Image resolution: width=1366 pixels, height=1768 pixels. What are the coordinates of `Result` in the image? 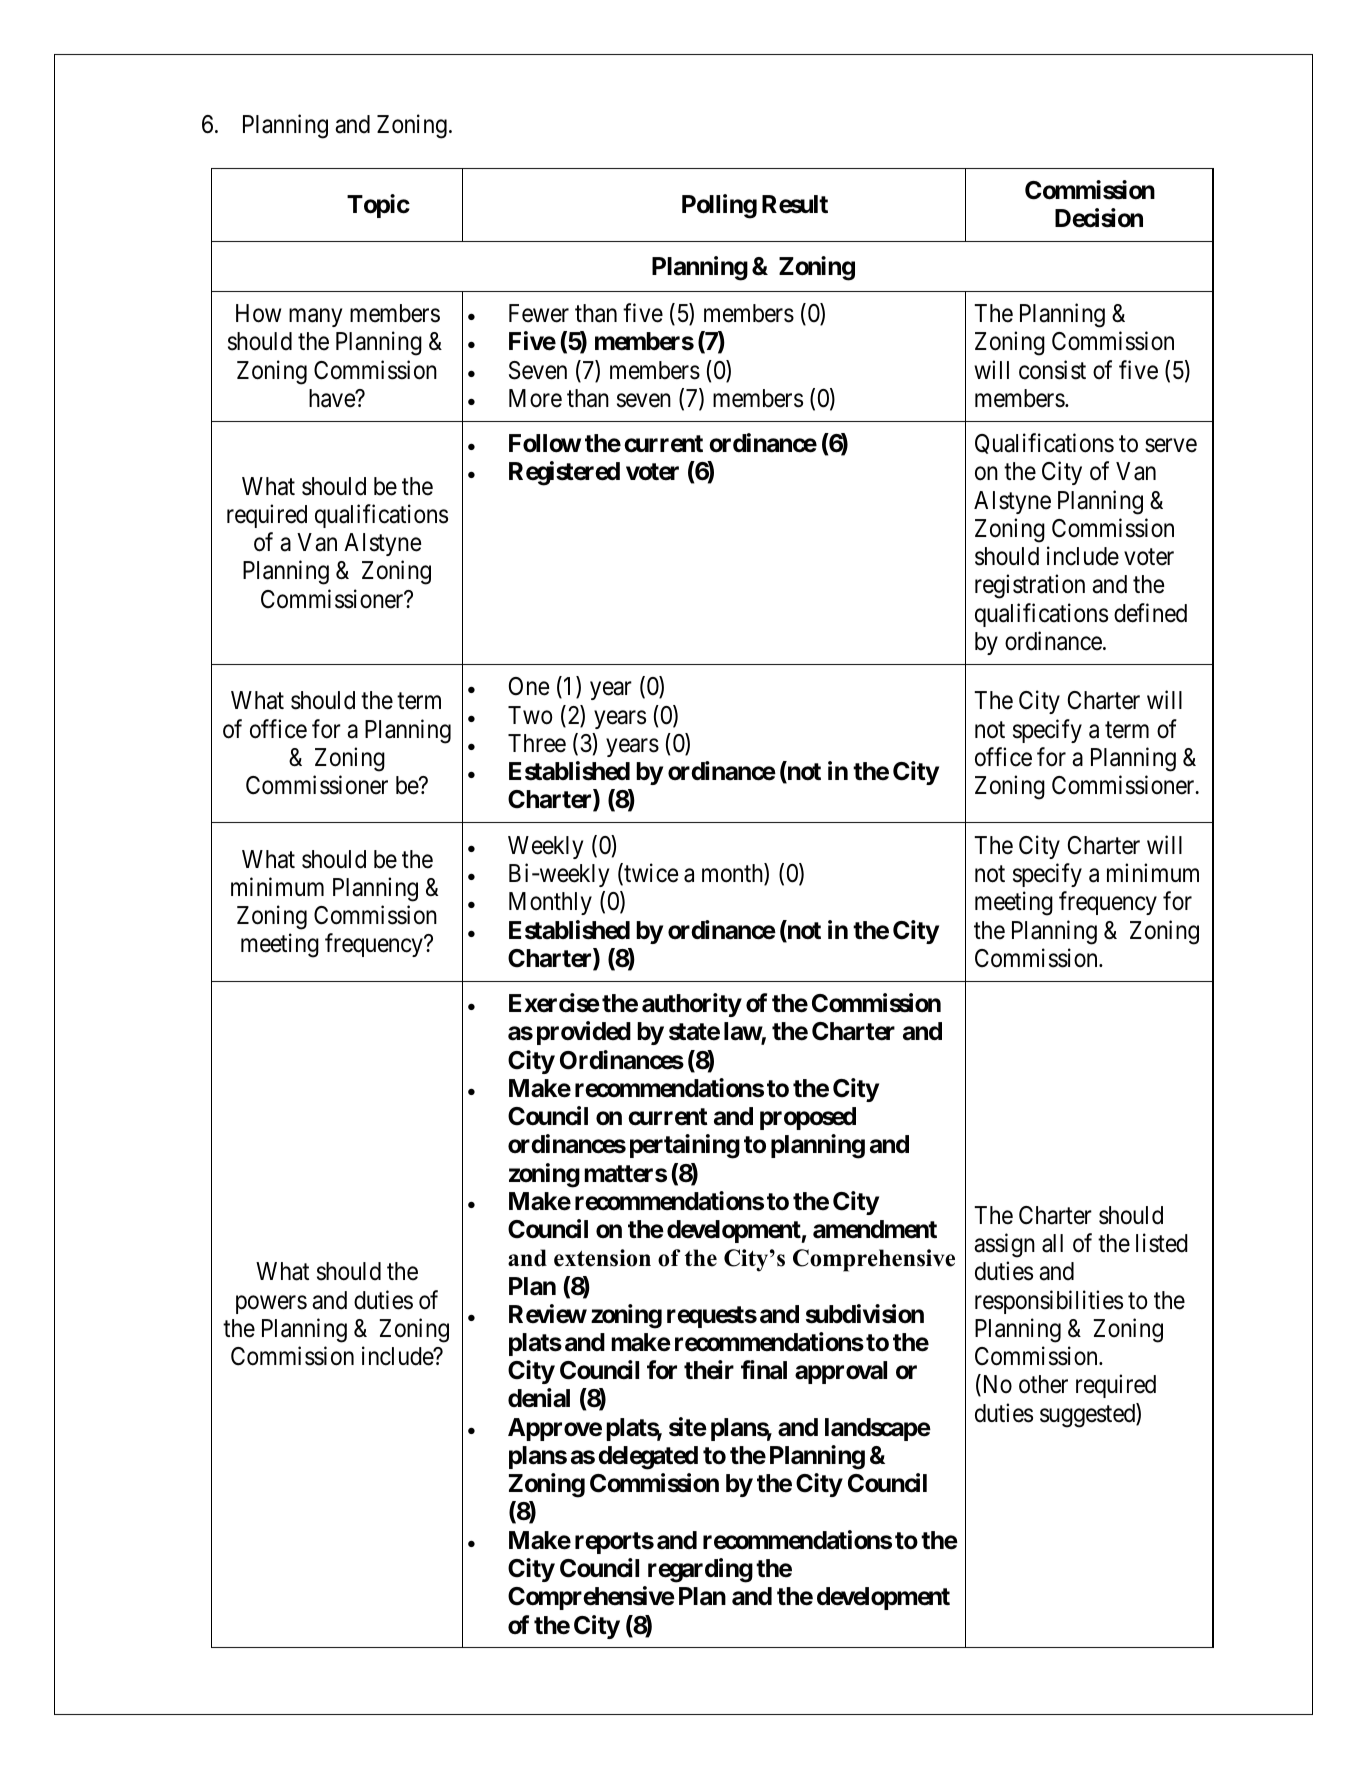 It's located at (795, 204).
